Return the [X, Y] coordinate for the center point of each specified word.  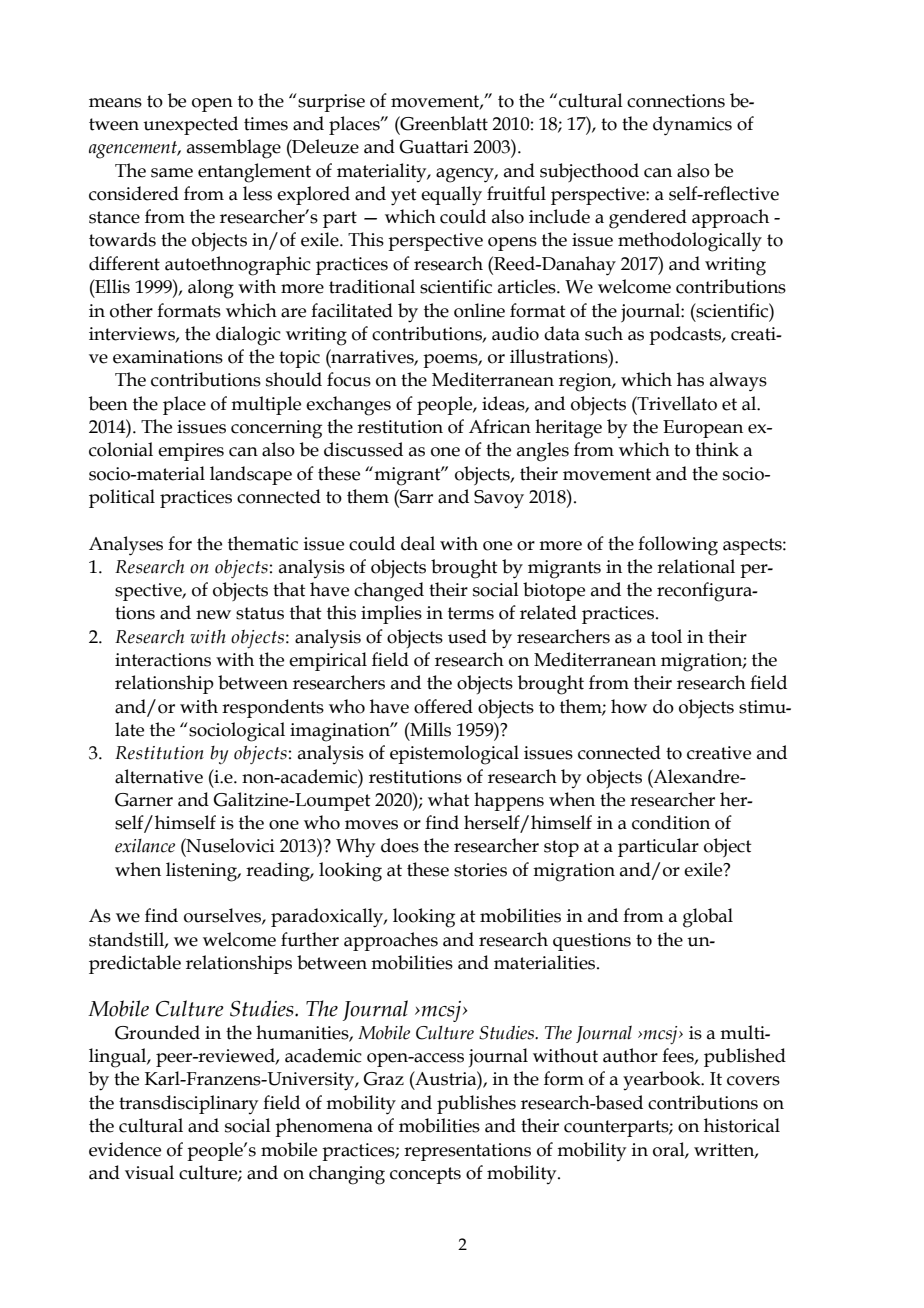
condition [671, 822]
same [172, 173]
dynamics [692, 126]
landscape [251, 475]
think [717, 449]
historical [742, 1125]
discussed [363, 449]
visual [149, 1172]
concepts [425, 1175]
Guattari [434, 147]
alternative [159, 776]
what [449, 799]
